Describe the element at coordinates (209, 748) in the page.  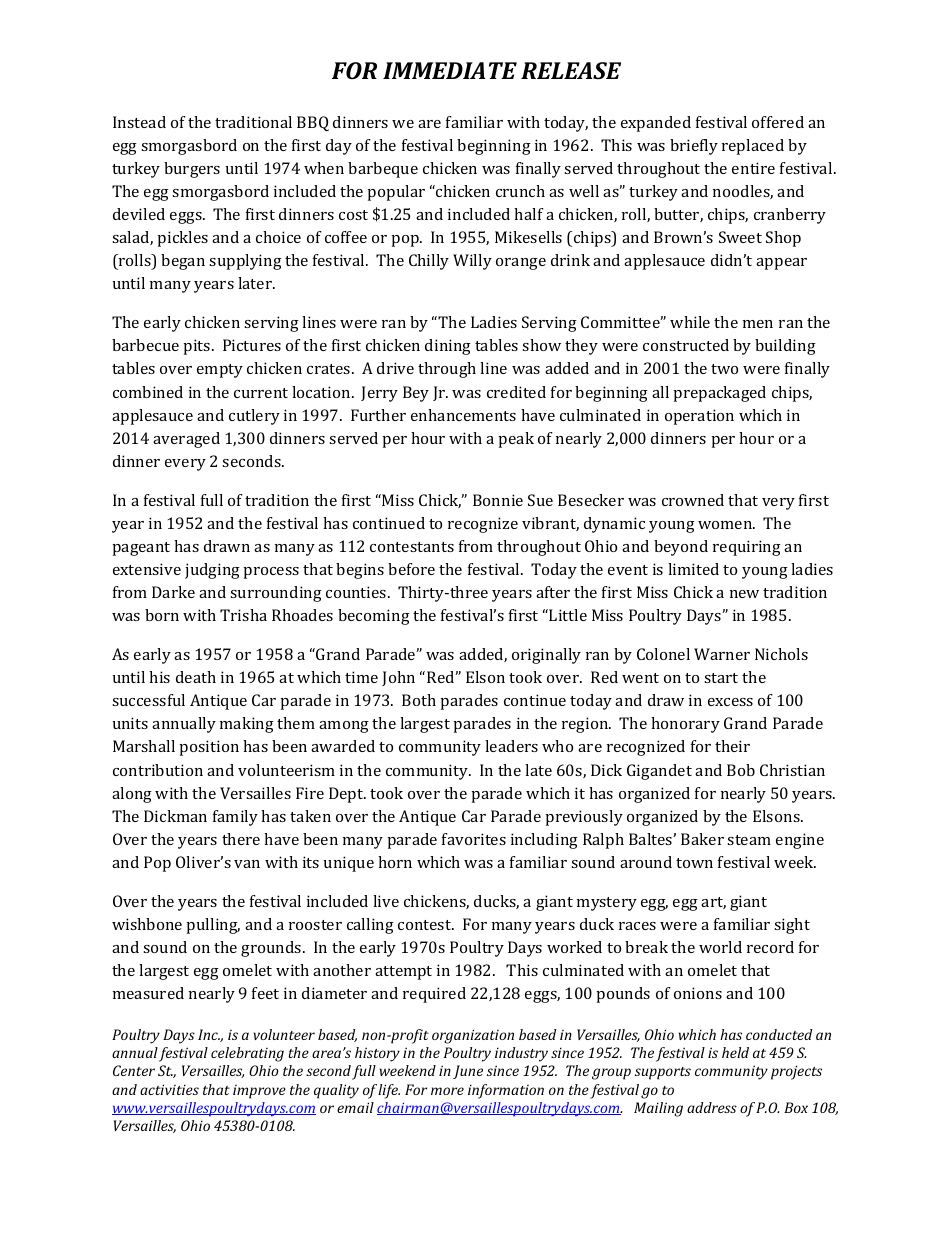
I see `position` at that location.
